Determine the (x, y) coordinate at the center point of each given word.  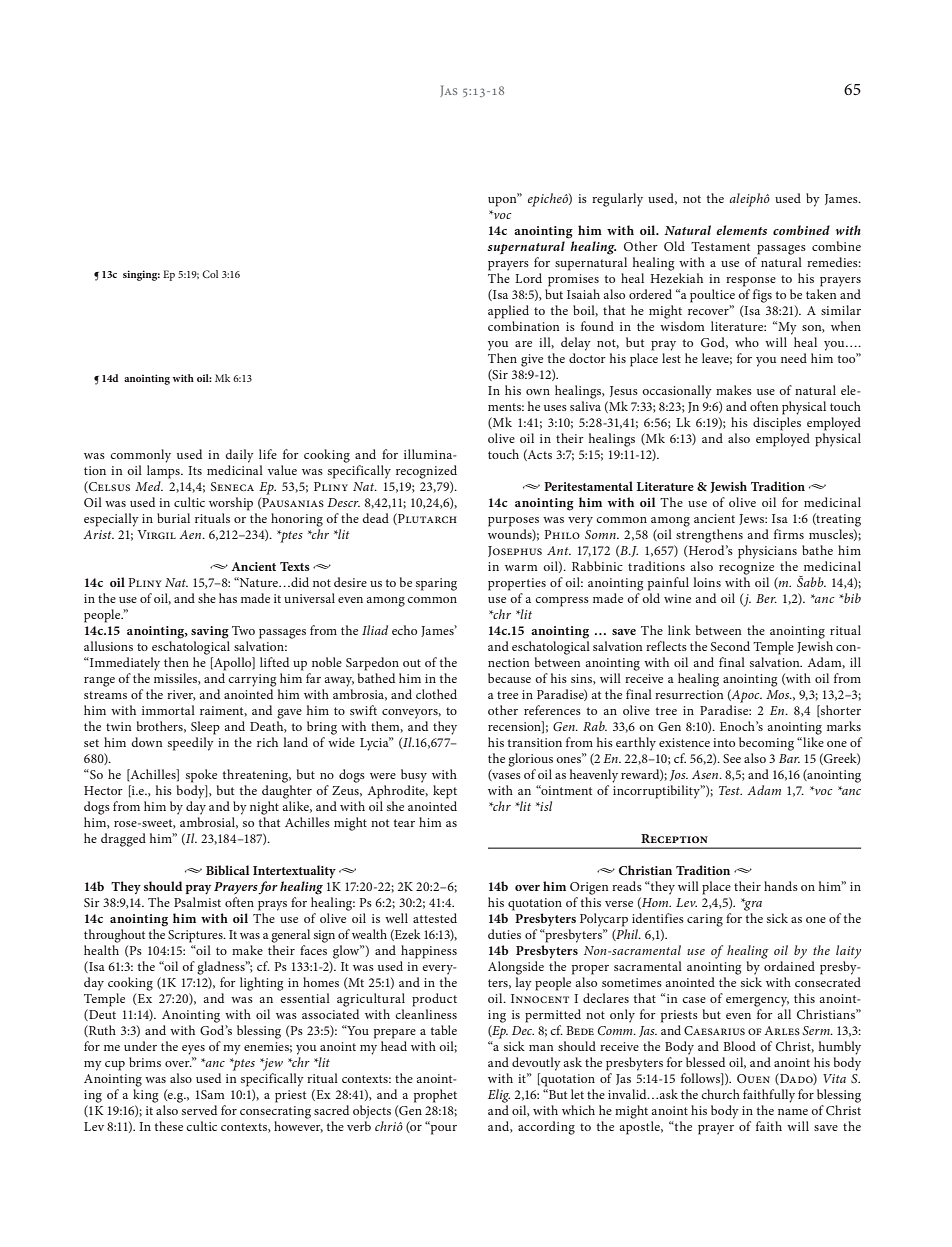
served (198, 1108)
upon (503, 200)
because (509, 678)
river (181, 695)
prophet (435, 1096)
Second (730, 646)
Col (210, 274)
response (751, 282)
